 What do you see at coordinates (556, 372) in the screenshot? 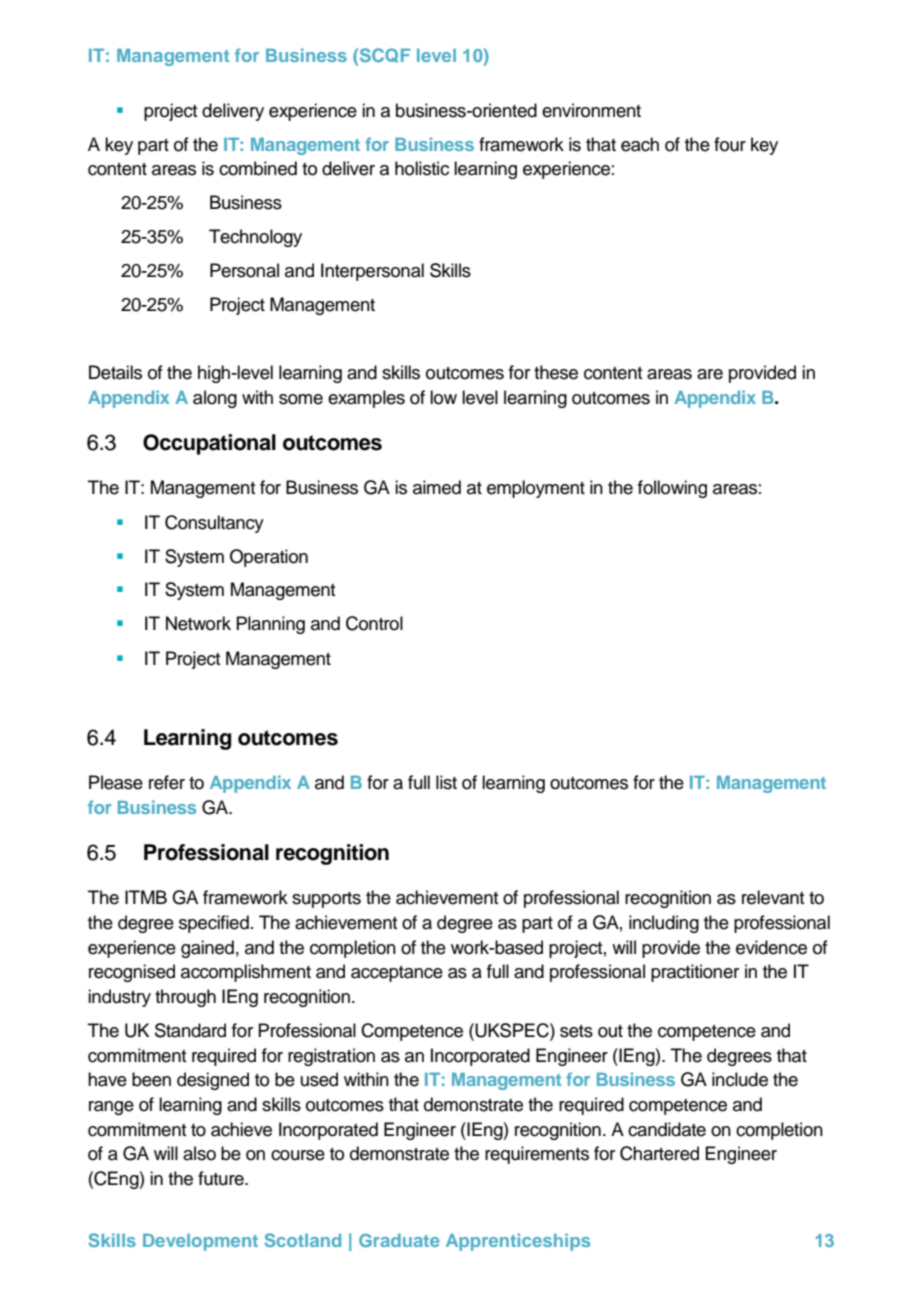
I see `these` at bounding box center [556, 372].
